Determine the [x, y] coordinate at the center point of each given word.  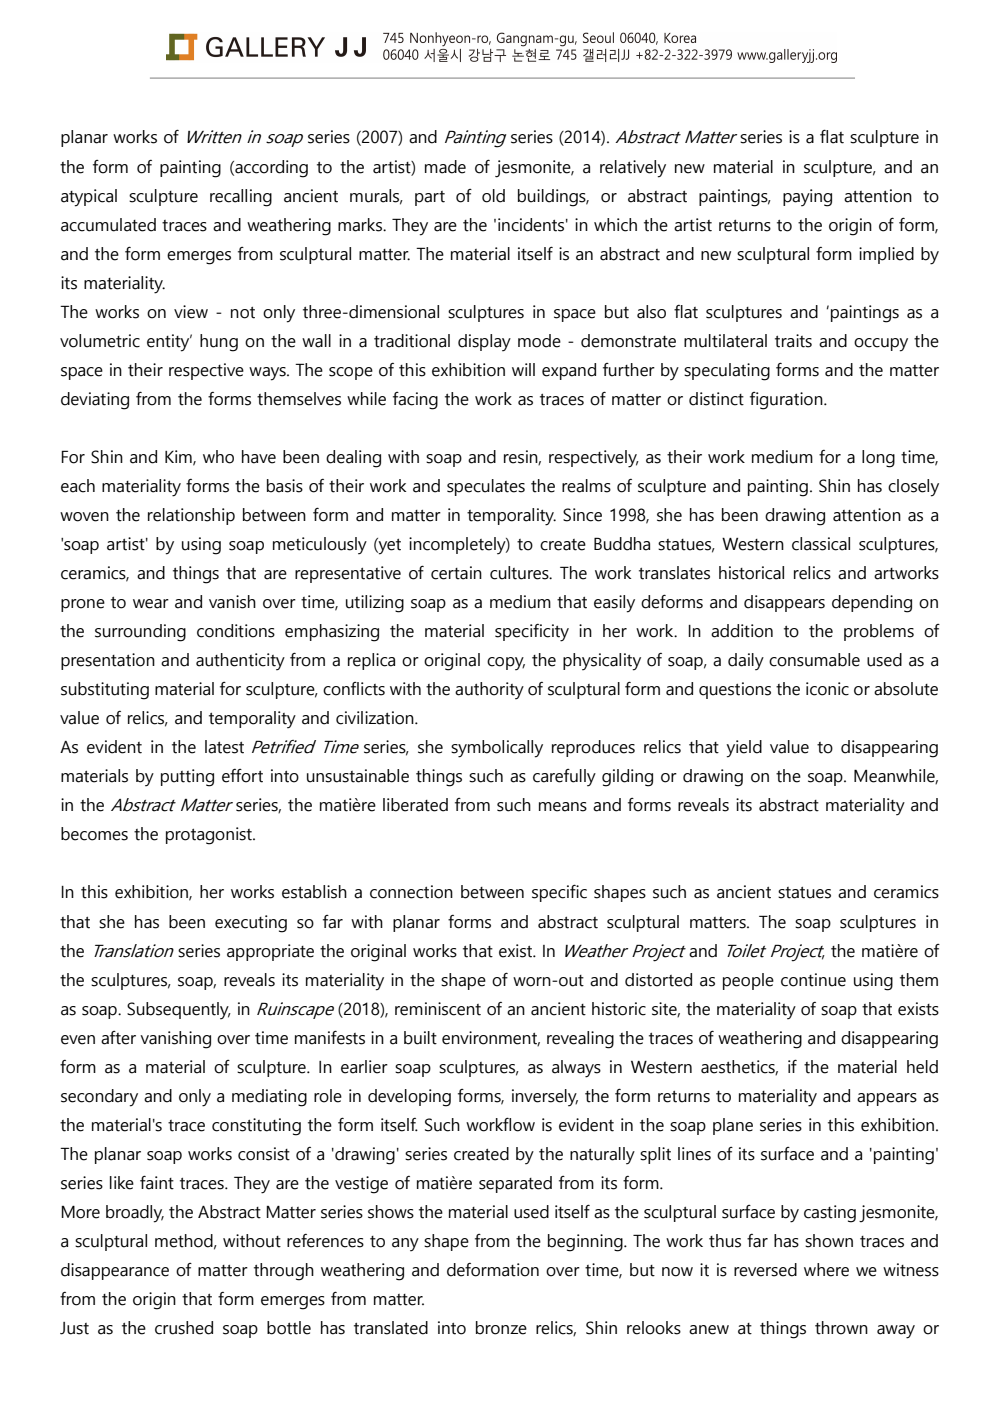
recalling [241, 198]
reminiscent [438, 1009]
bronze [501, 1328]
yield [744, 749]
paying [807, 198]
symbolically [497, 749]
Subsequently [179, 1010]
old [493, 196]
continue [813, 980]
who [218, 457]
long [878, 459]
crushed [184, 1328]
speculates [486, 487]
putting [187, 778]
